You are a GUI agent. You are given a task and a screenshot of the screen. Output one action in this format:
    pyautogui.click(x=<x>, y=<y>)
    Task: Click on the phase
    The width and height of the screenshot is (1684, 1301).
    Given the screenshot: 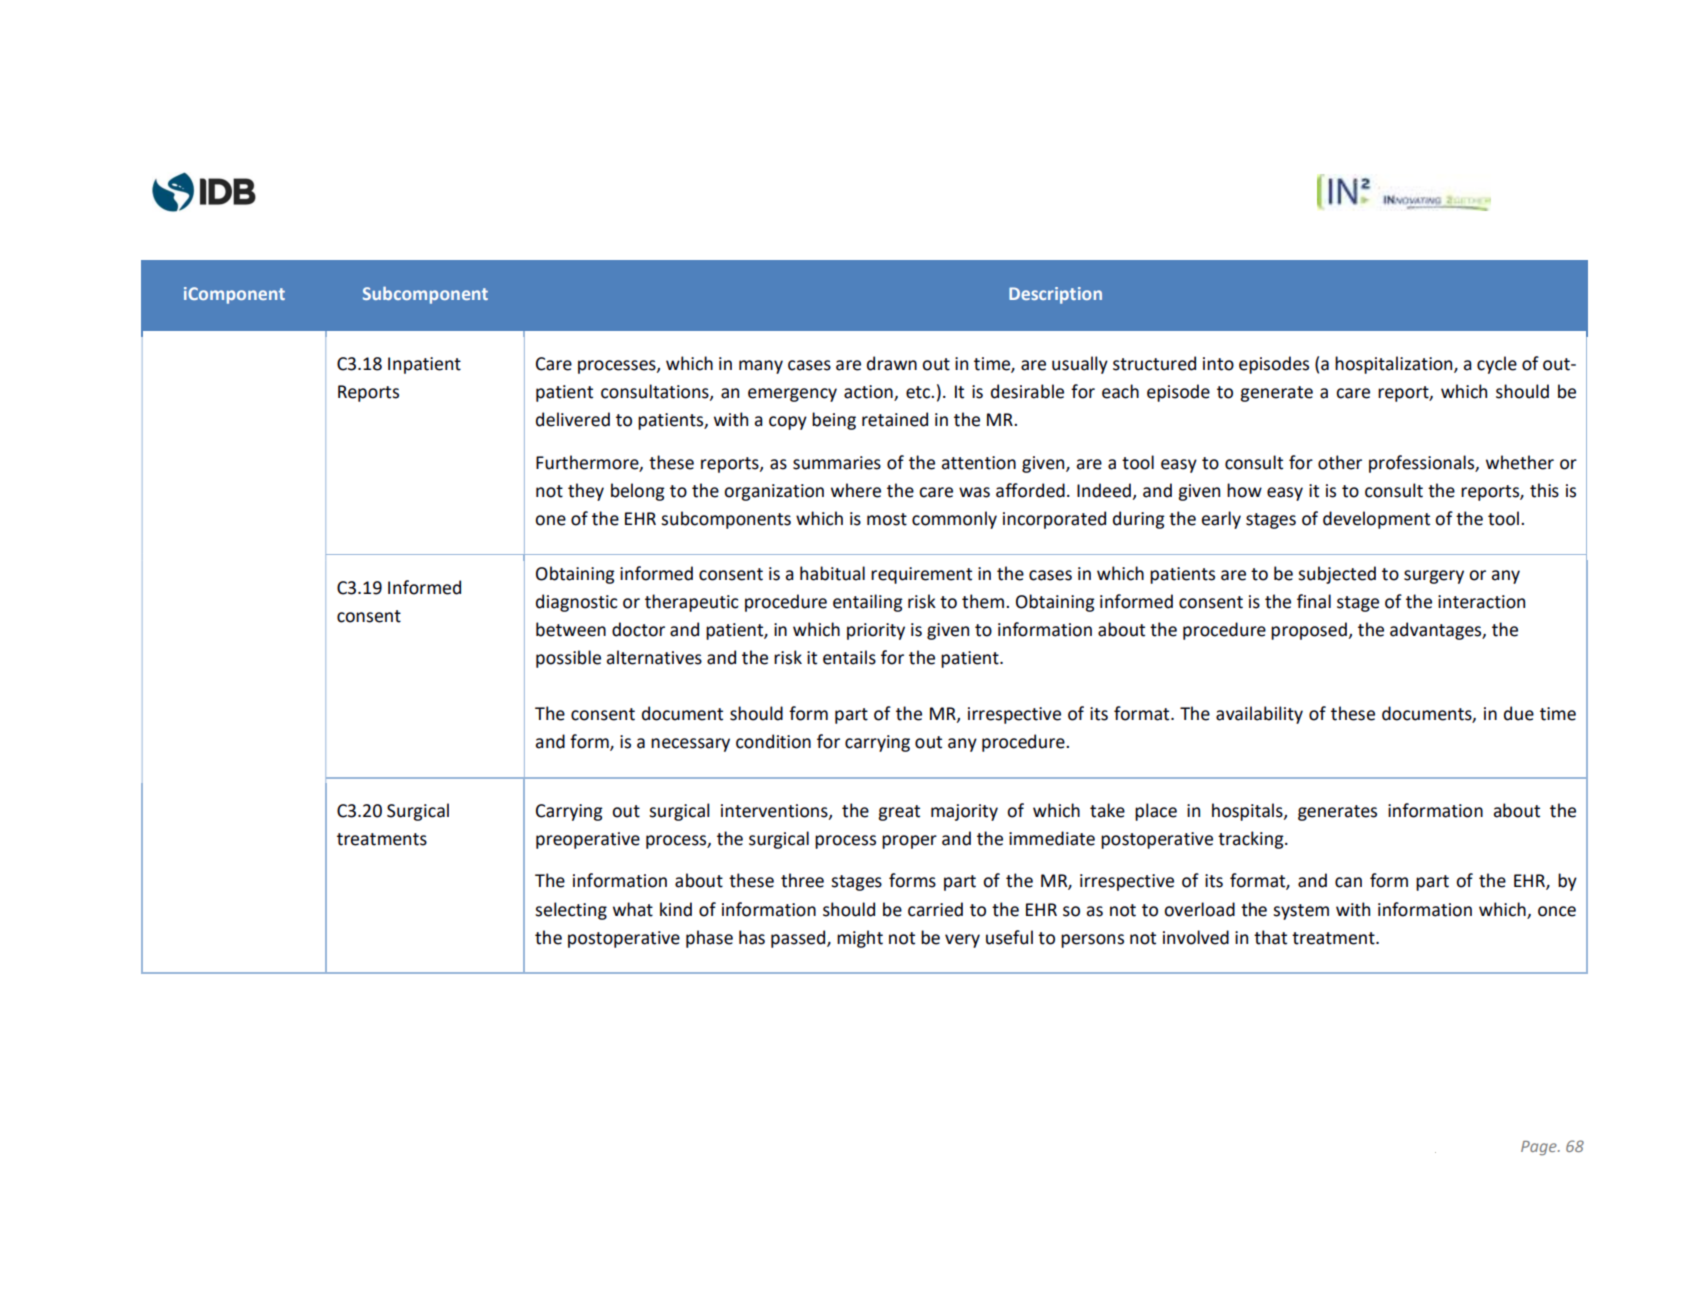 What is the action you would take?
    pyautogui.click(x=709, y=939)
